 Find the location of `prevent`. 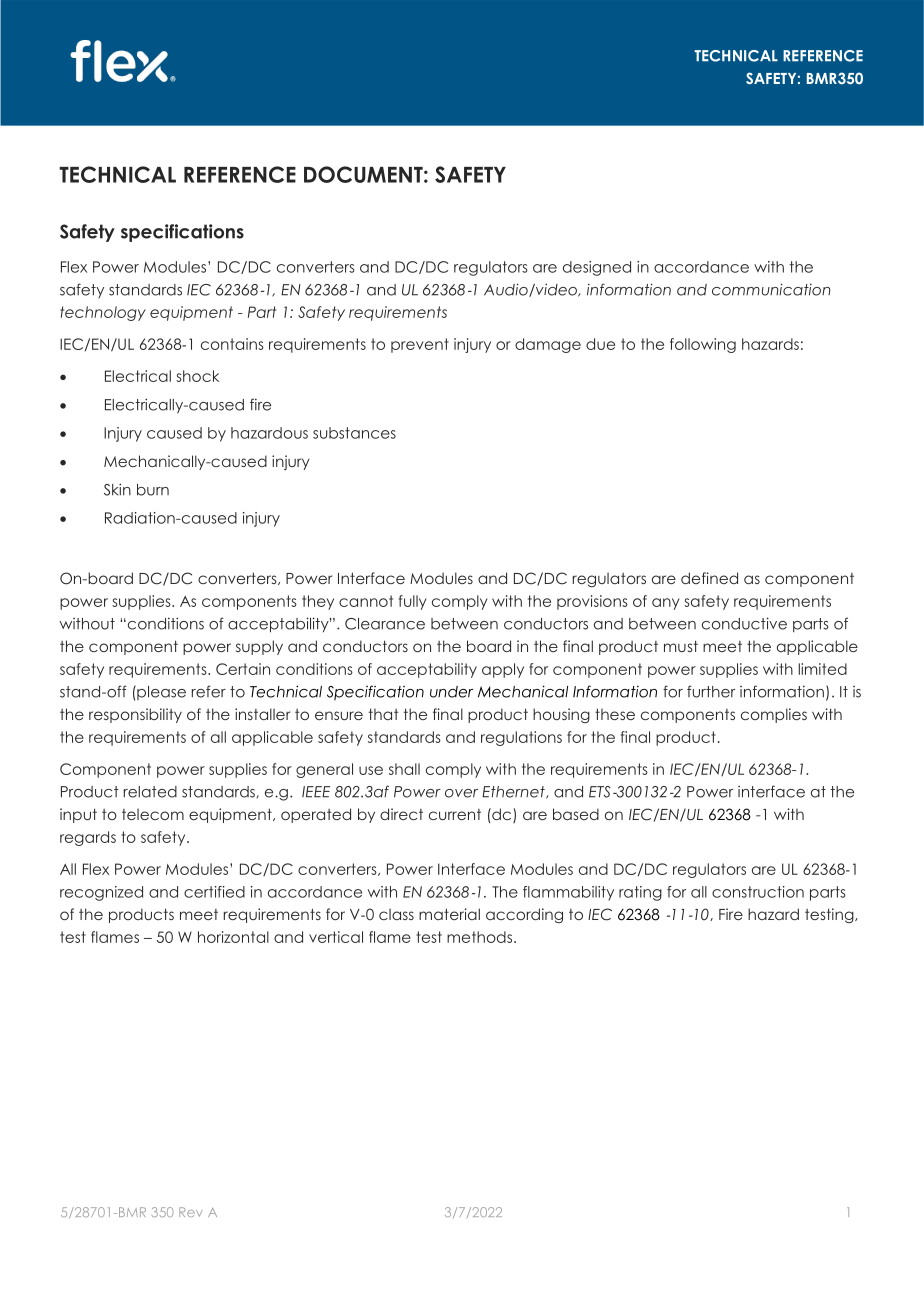

prevent is located at coordinates (420, 345).
